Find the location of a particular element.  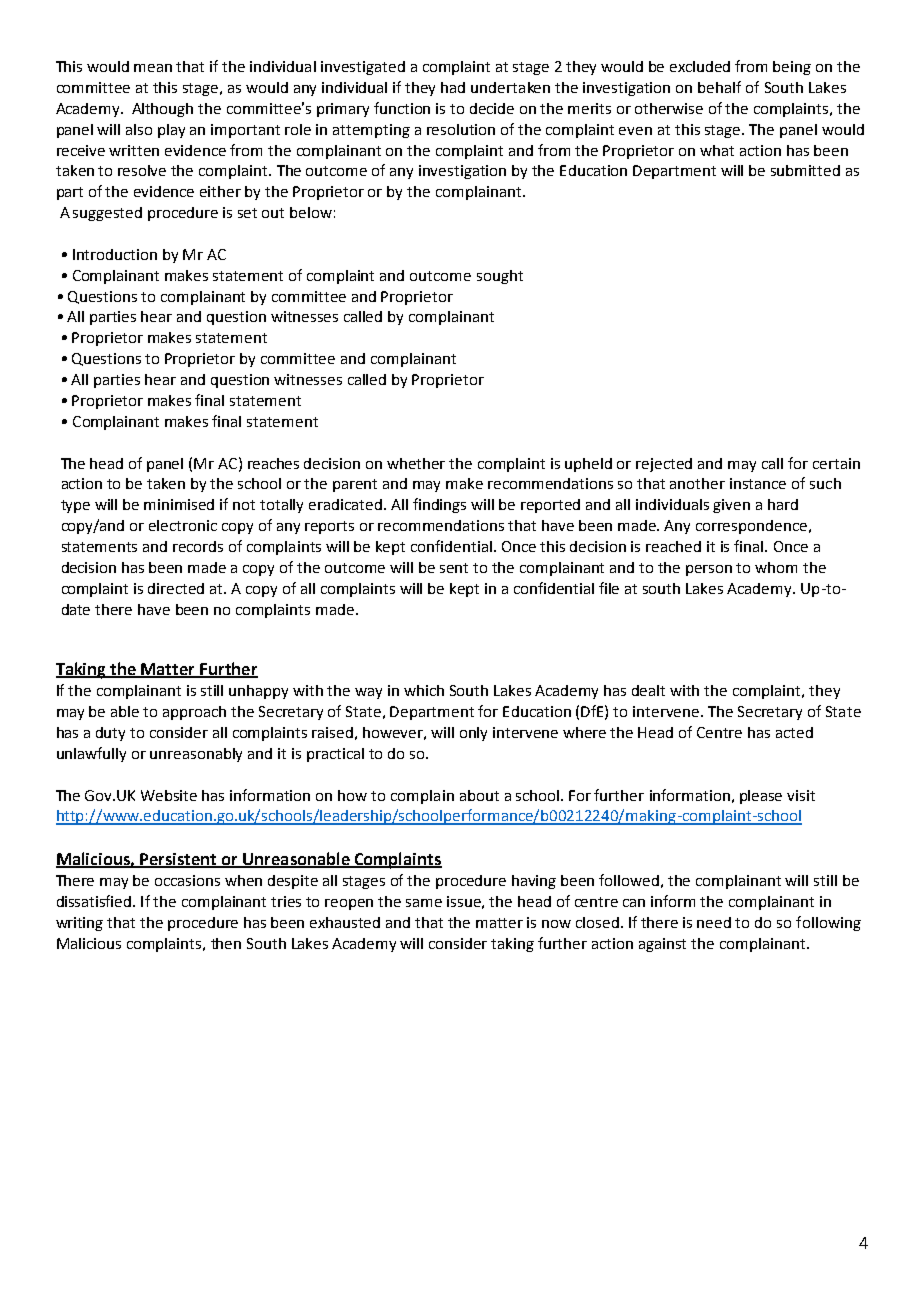

only is located at coordinates (473, 734).
